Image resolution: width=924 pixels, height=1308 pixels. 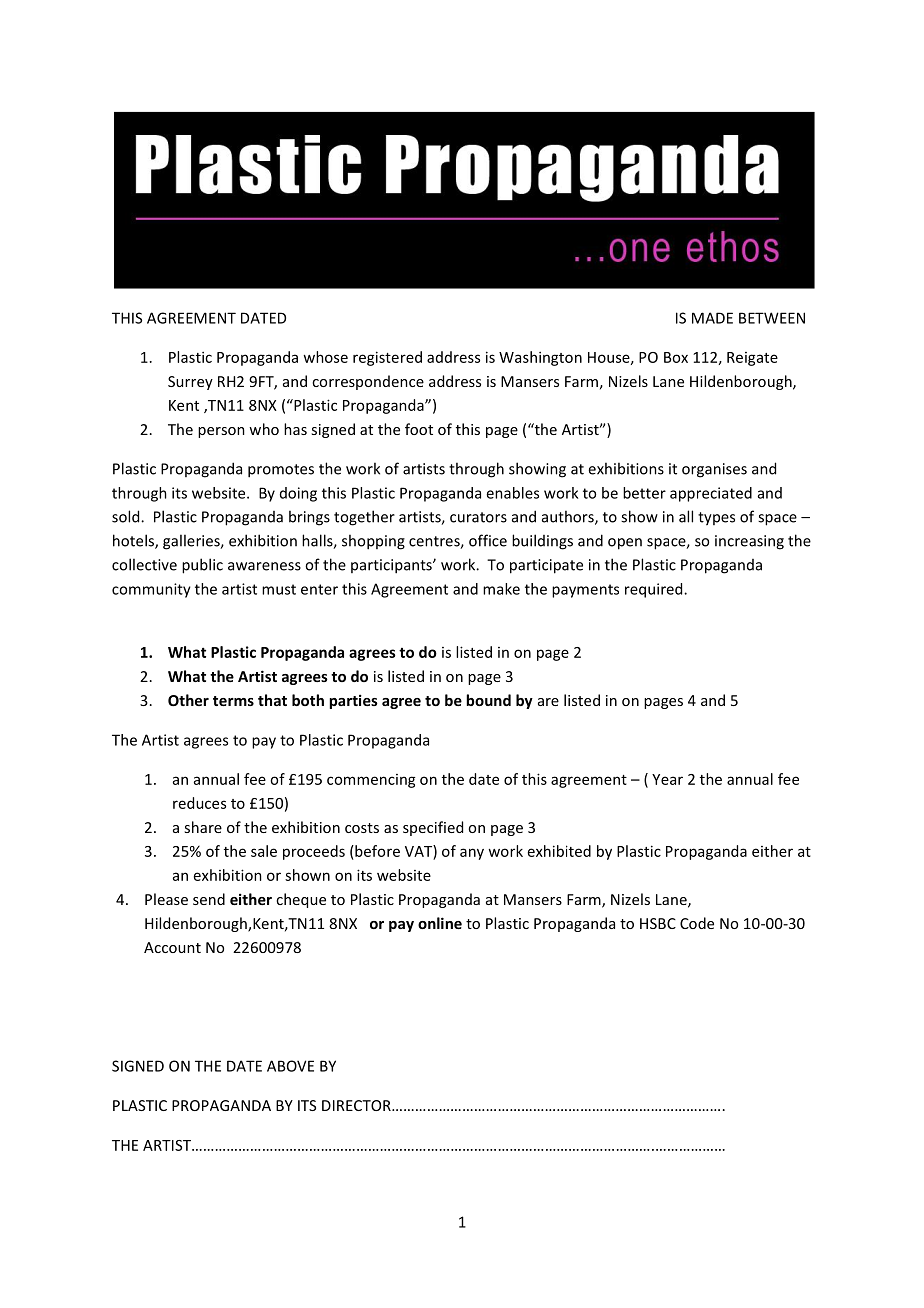 What do you see at coordinates (667, 779) in the screenshot?
I see `Year` at bounding box center [667, 779].
